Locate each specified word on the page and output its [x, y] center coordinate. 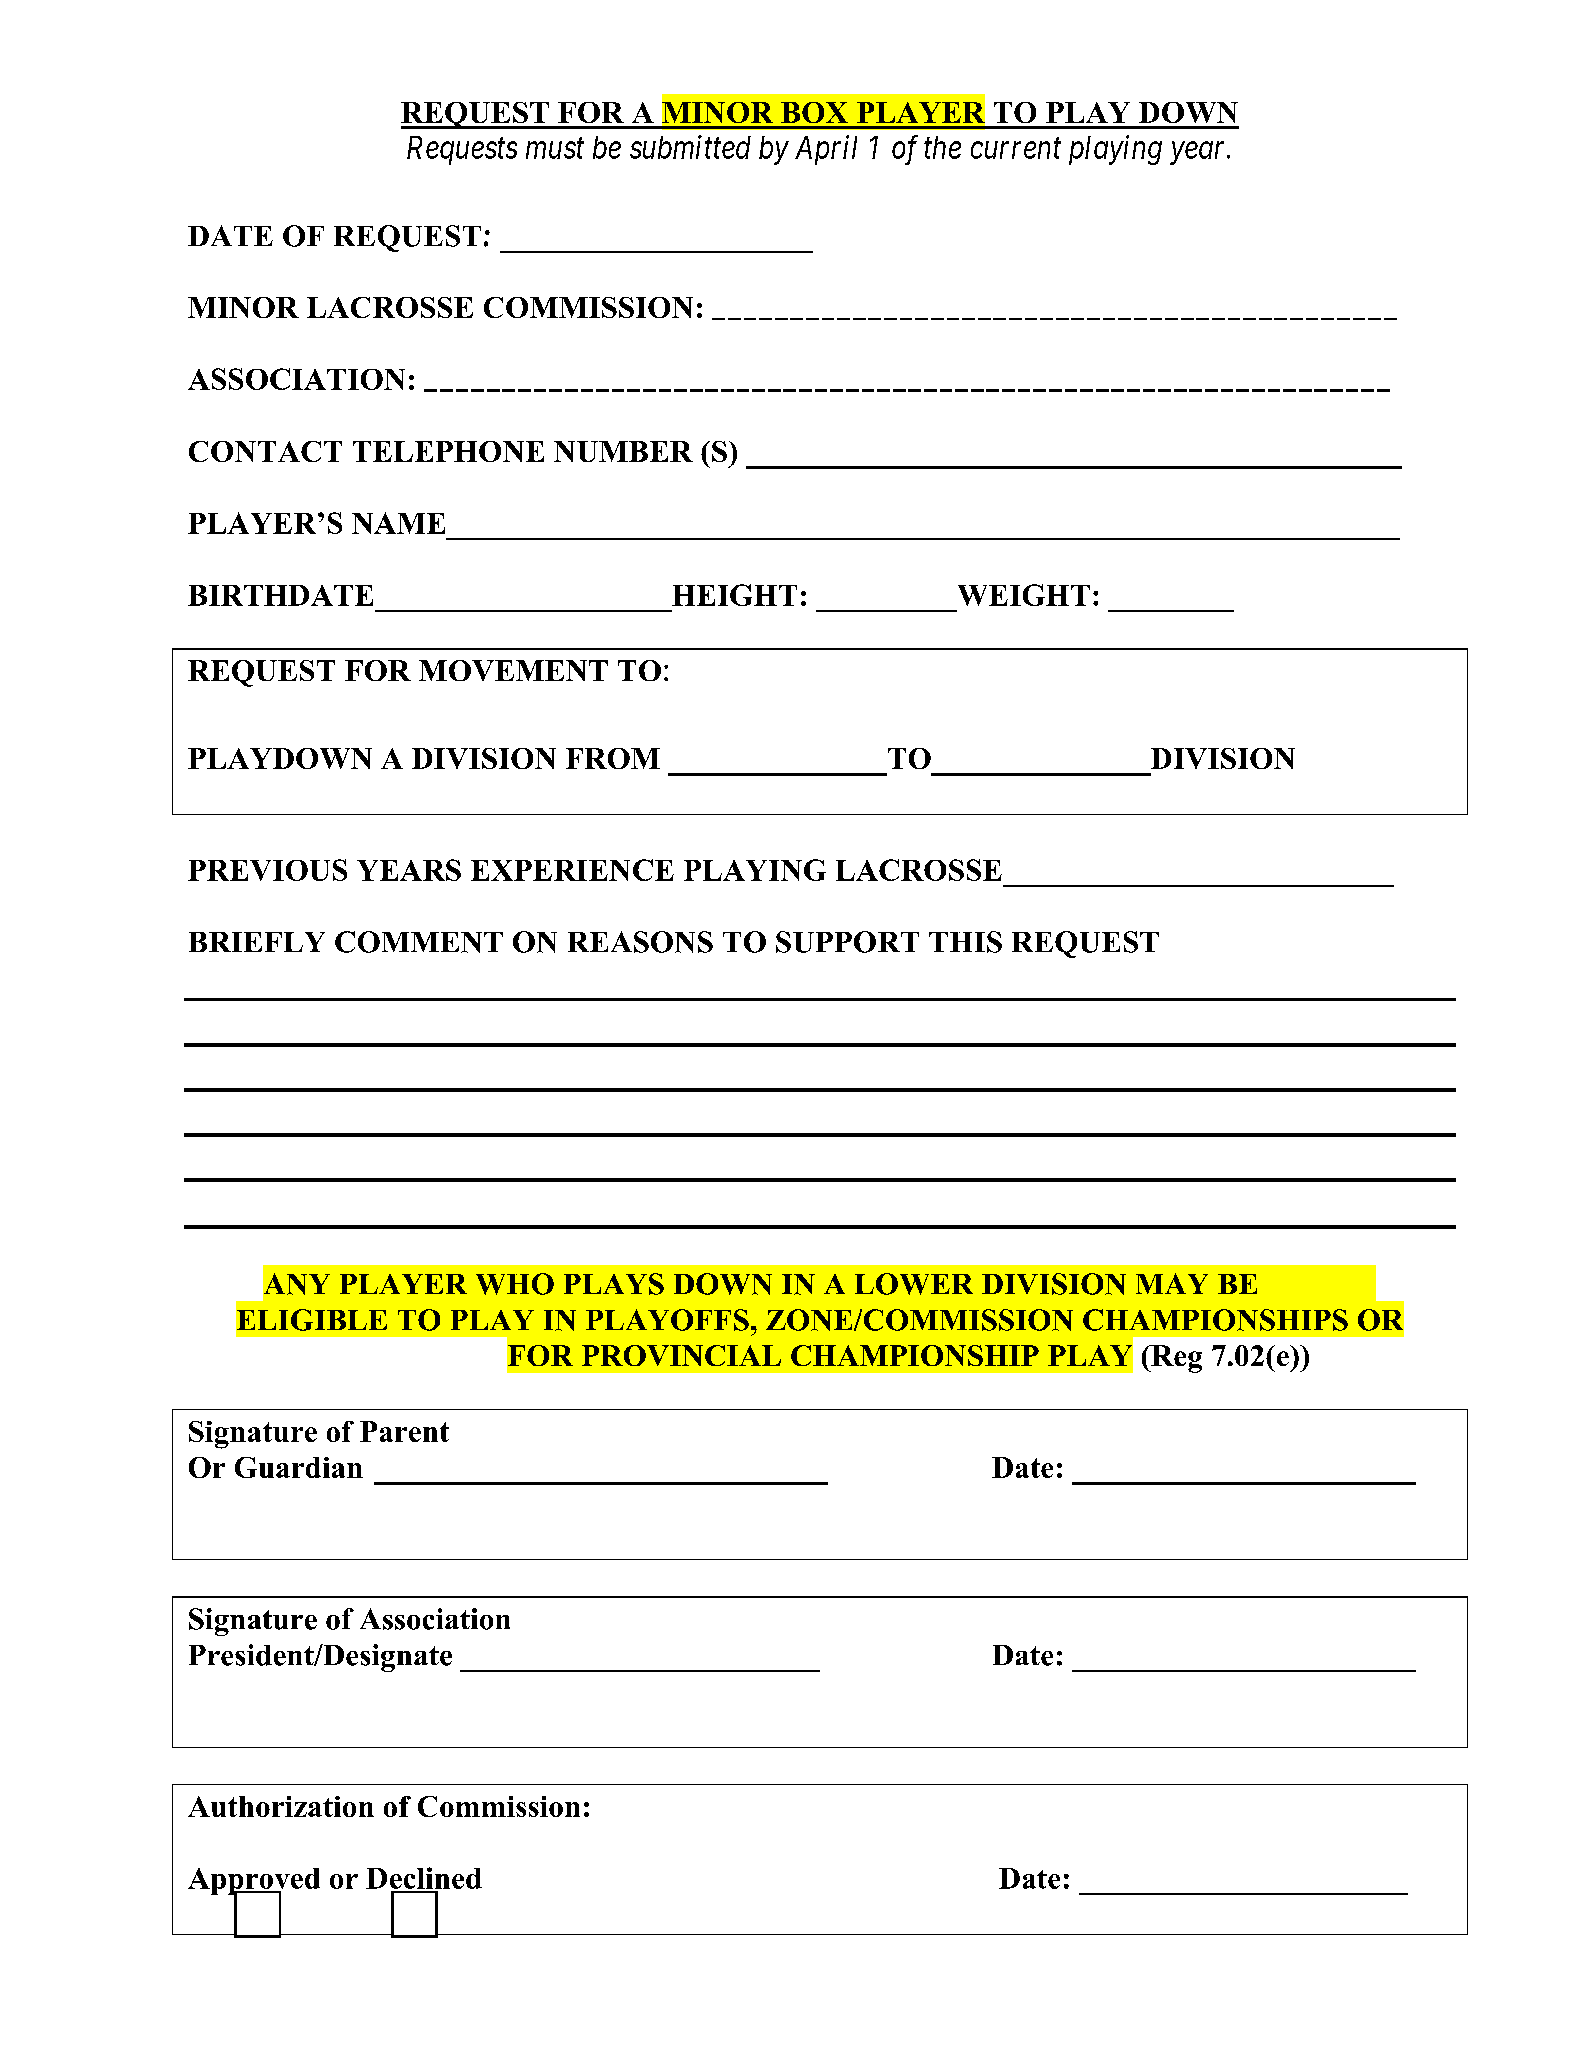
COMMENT [419, 942]
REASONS [640, 942]
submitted [690, 147]
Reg [1175, 1359]
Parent [404, 1431]
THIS [965, 942]
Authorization [281, 1806]
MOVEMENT [513, 670]
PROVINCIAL [681, 1355]
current [1016, 149]
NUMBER [623, 451]
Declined [424, 1878]
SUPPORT [847, 942]
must [555, 149]
